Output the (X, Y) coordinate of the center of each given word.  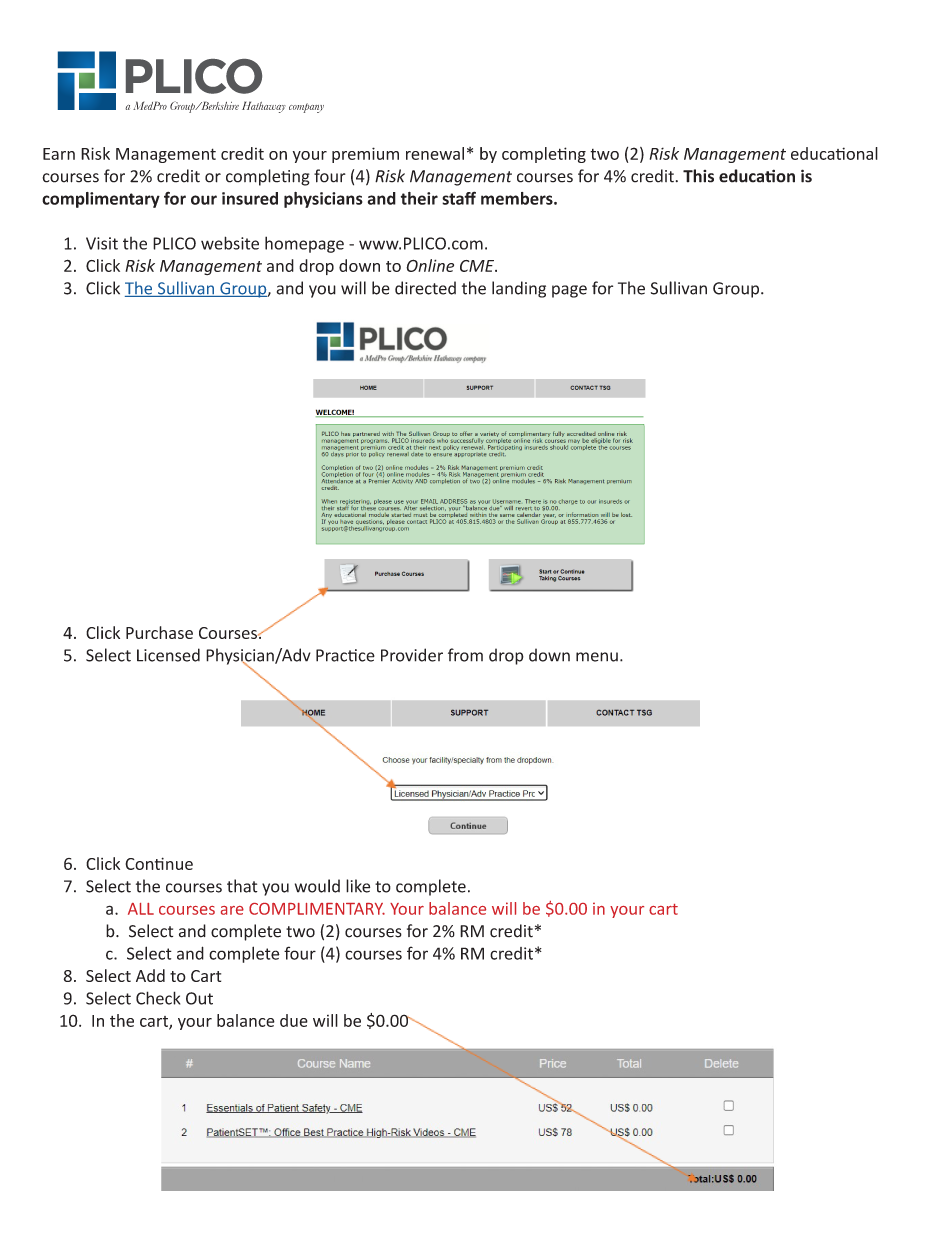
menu (597, 657)
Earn (59, 154)
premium (365, 155)
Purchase (159, 632)
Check (158, 998)
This (698, 176)
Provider (412, 655)
